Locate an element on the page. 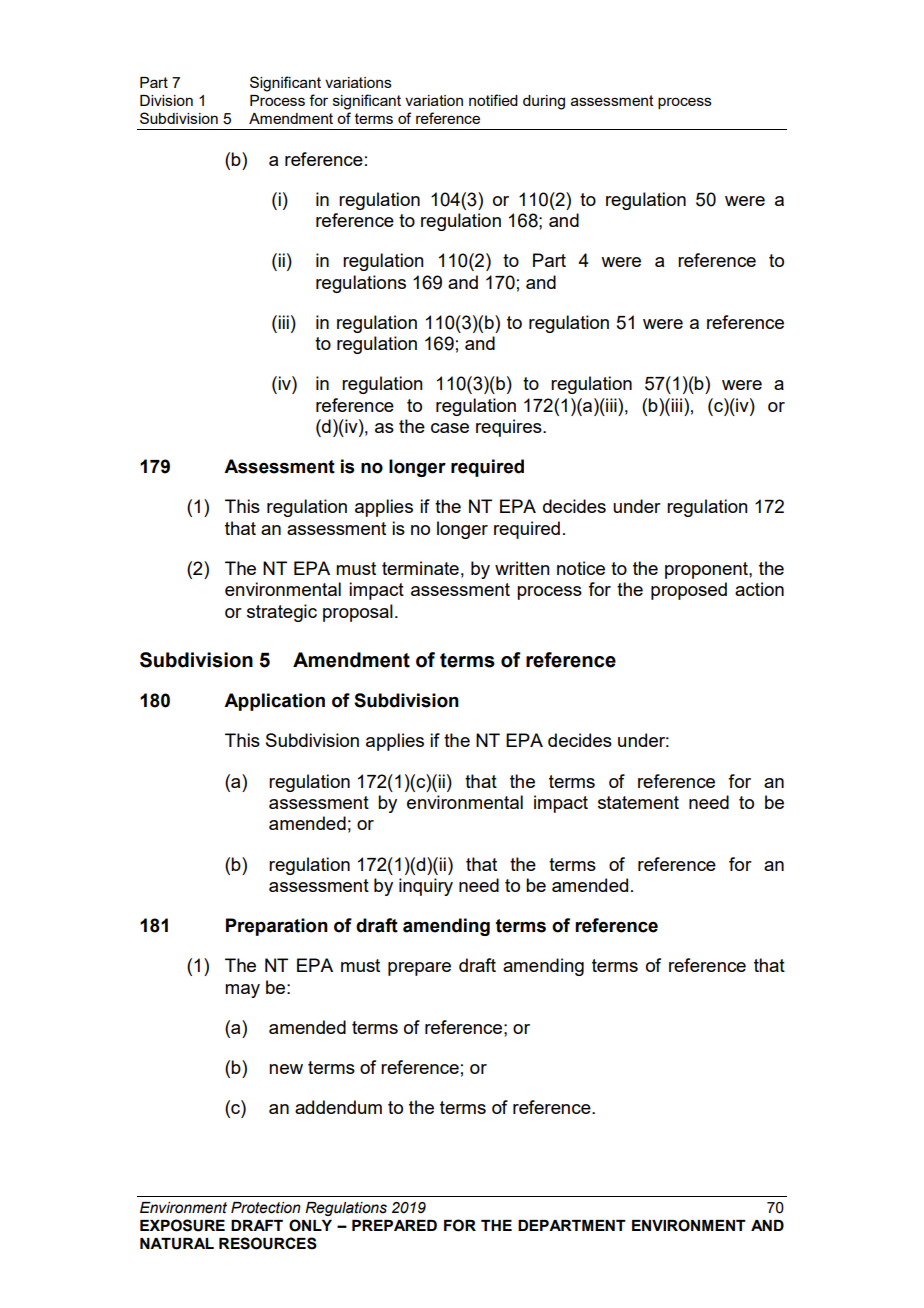 The image size is (924, 1308). notified is located at coordinates (493, 100).
